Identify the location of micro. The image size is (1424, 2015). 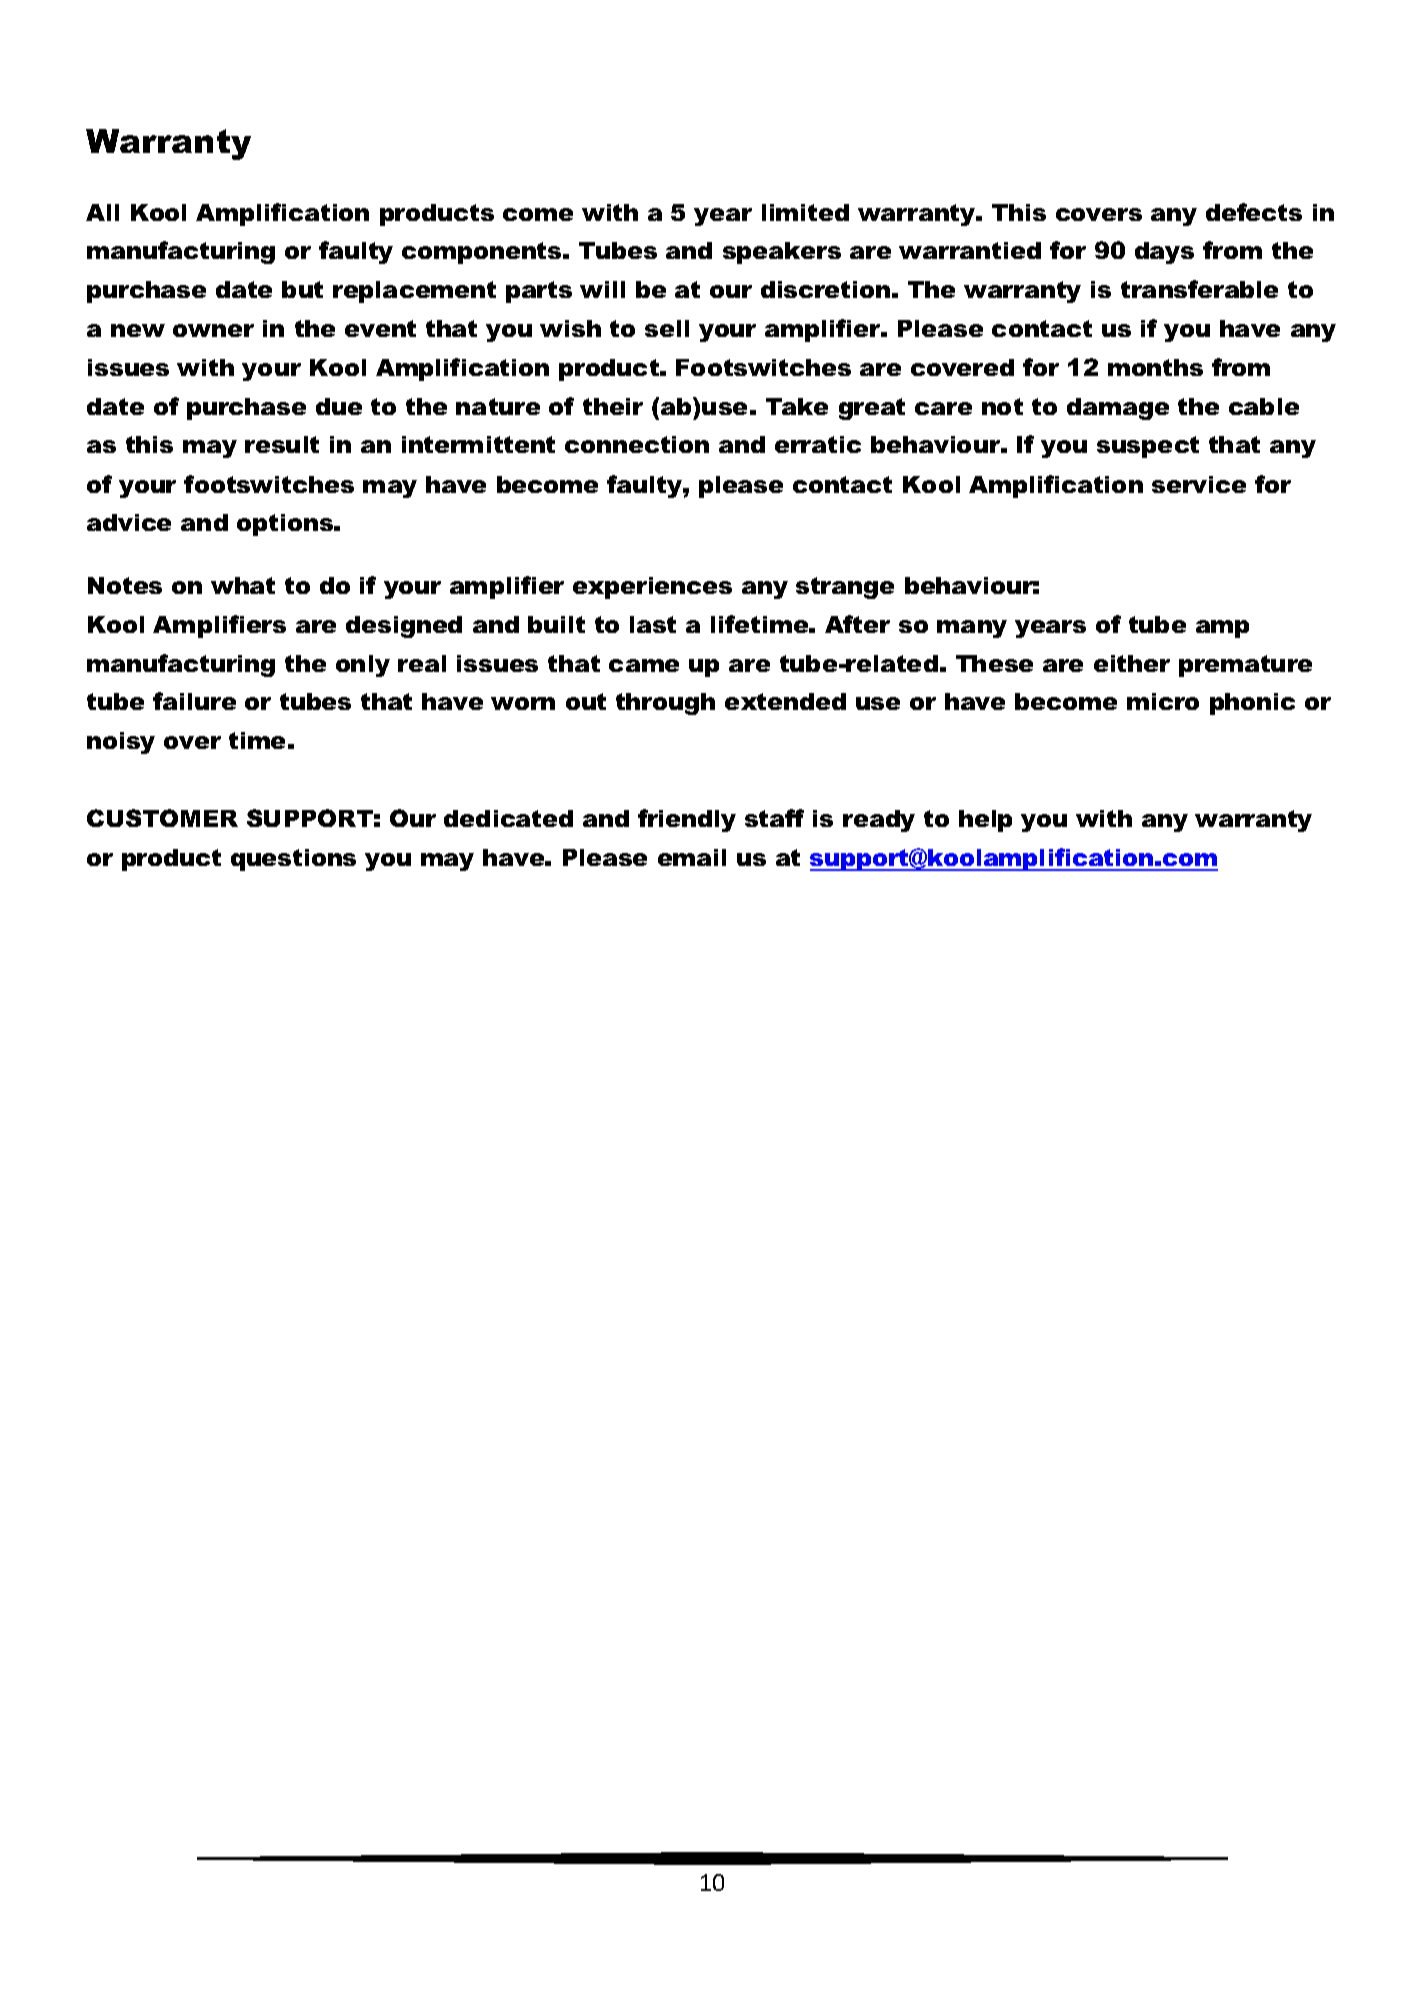
(1163, 701).
